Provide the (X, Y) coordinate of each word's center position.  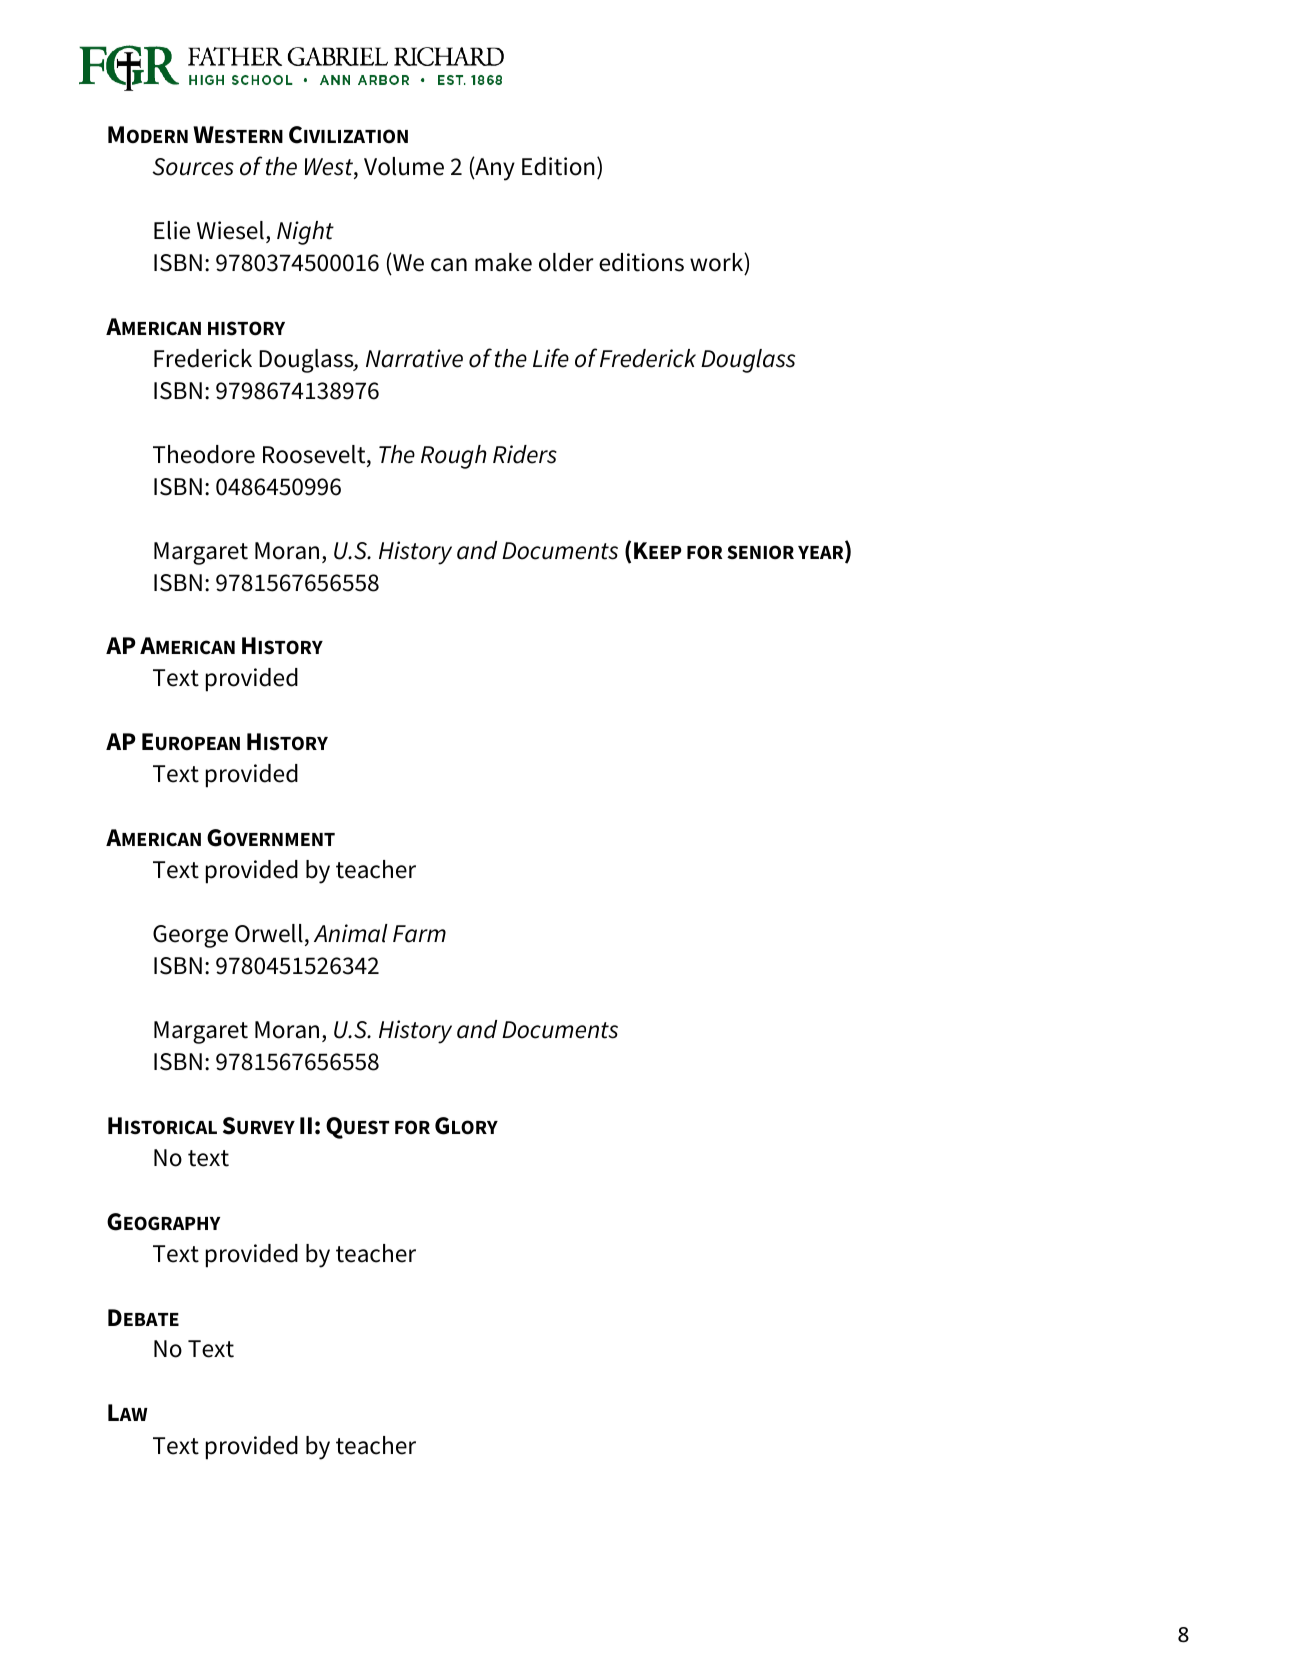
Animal (351, 933)
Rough (454, 457)
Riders (525, 454)
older (566, 262)
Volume (404, 166)
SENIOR (760, 552)
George (190, 936)
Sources (193, 167)
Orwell (269, 933)
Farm (419, 934)
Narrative (414, 358)
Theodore (204, 454)
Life (551, 358)
